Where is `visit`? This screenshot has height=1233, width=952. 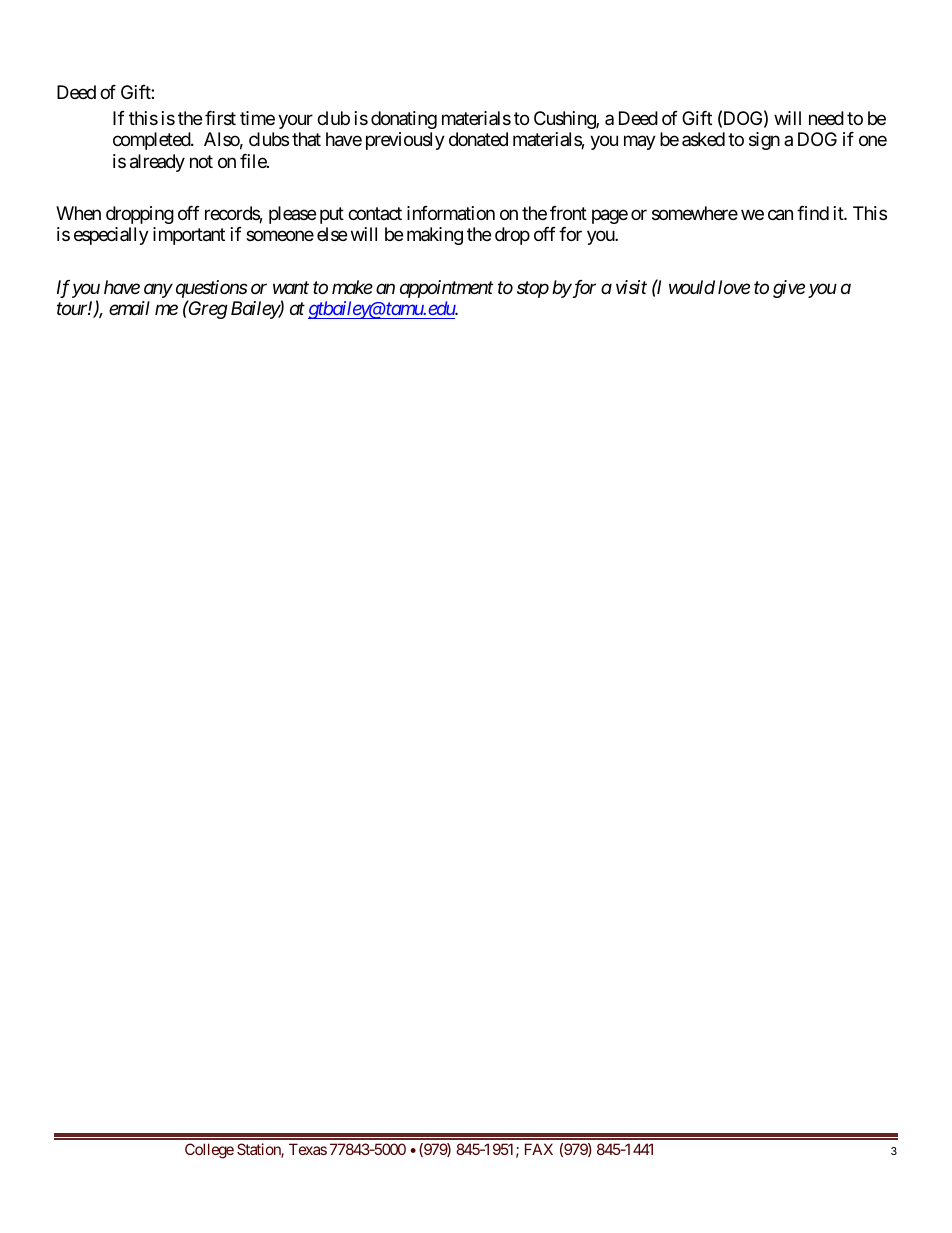
visit is located at coordinates (631, 287).
